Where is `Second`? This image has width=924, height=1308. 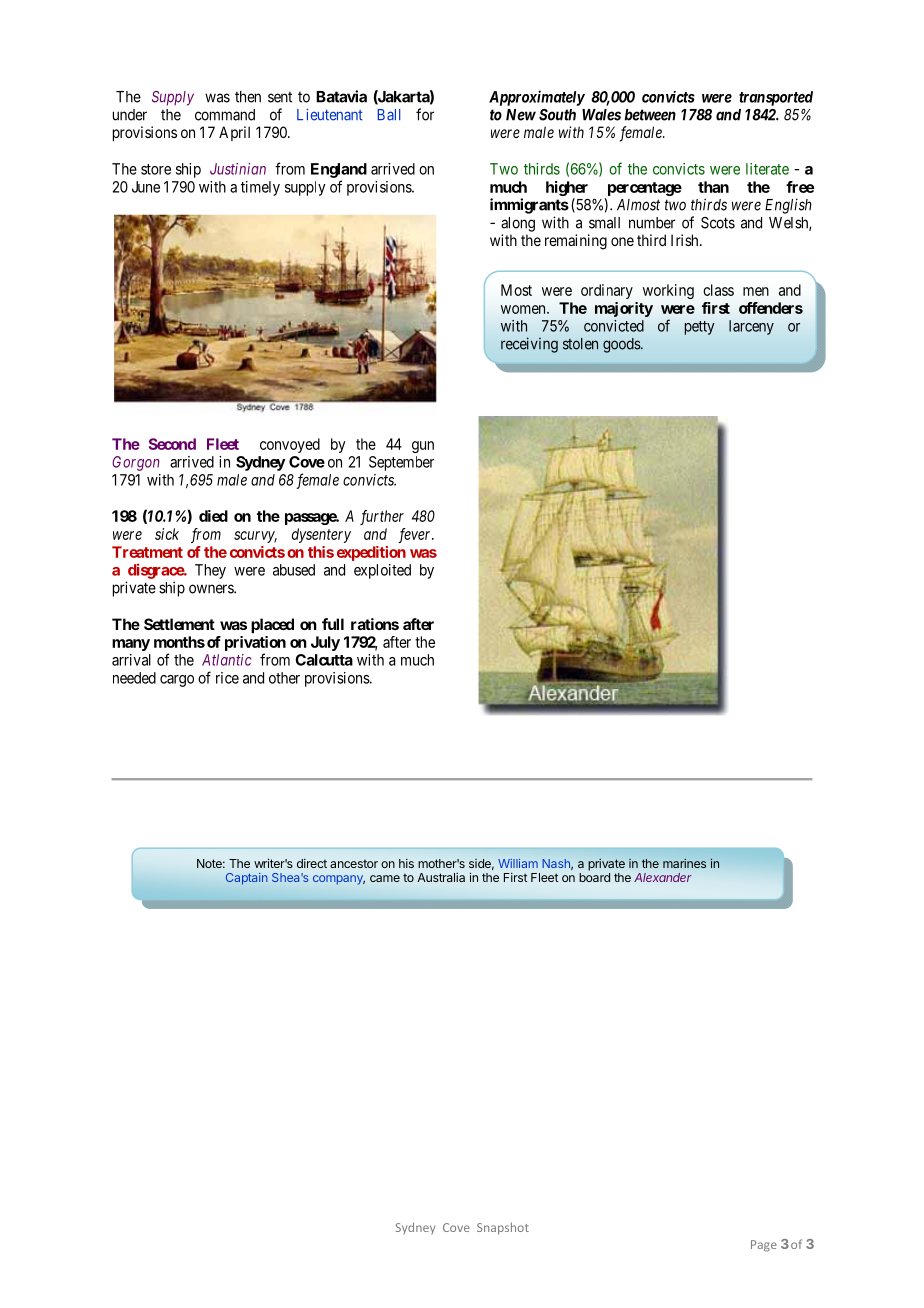 Second is located at coordinates (172, 444).
